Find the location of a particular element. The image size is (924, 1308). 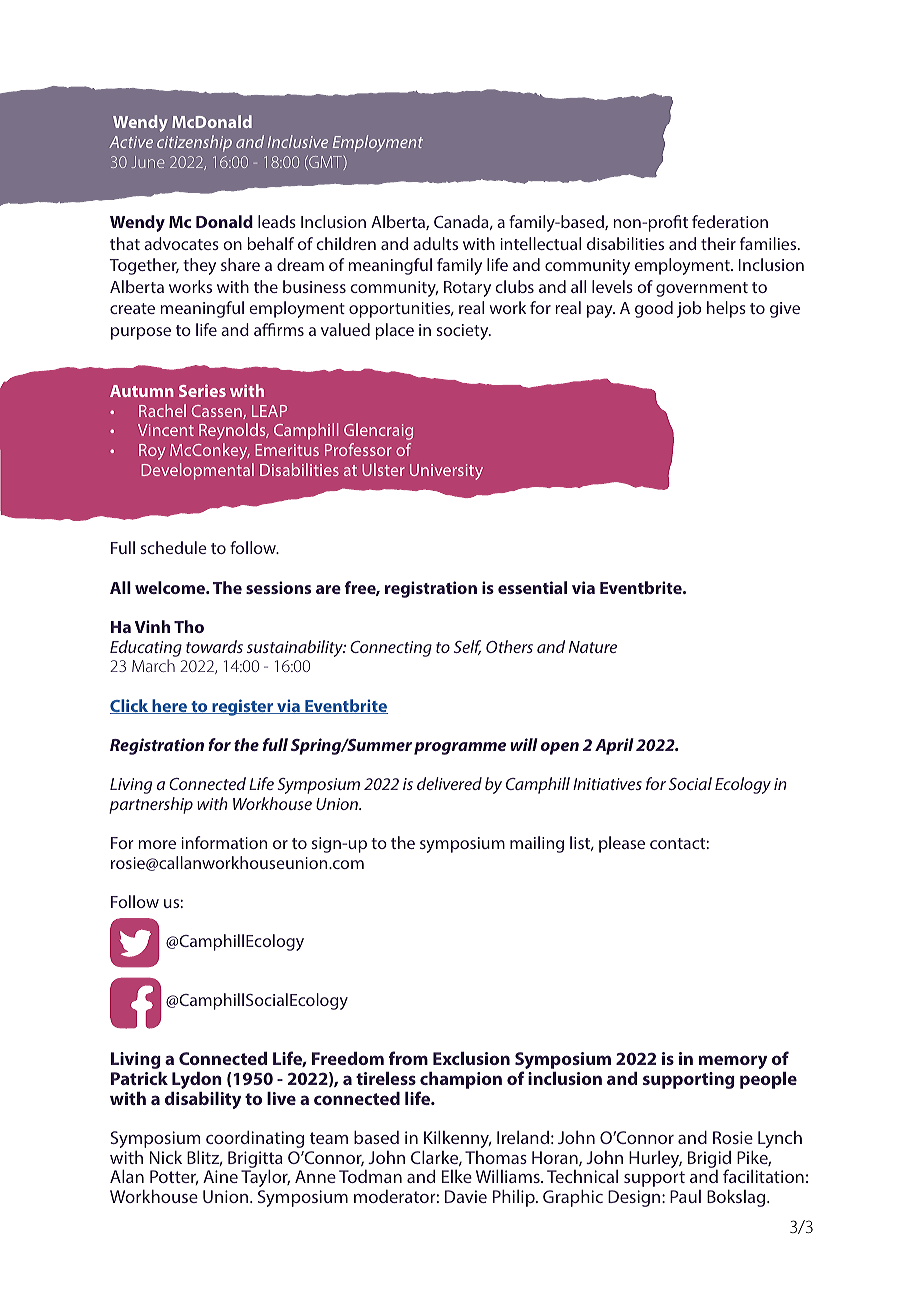

job is located at coordinates (689, 309).
